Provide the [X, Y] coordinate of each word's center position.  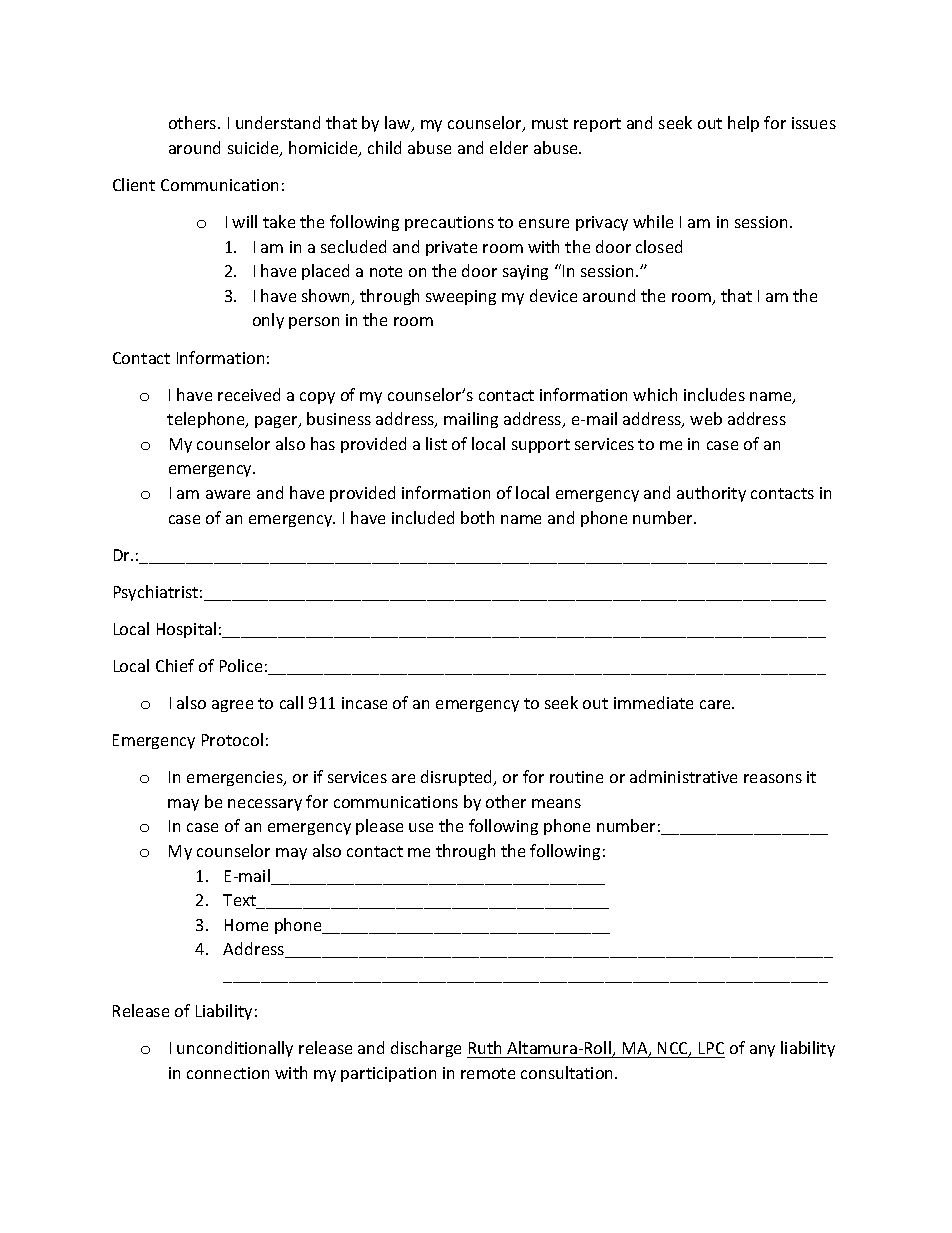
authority [711, 494]
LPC [711, 1048]
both [477, 517]
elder [509, 147]
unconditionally [235, 1049]
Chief [175, 665]
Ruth [485, 1047]
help [743, 124]
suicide [254, 149]
